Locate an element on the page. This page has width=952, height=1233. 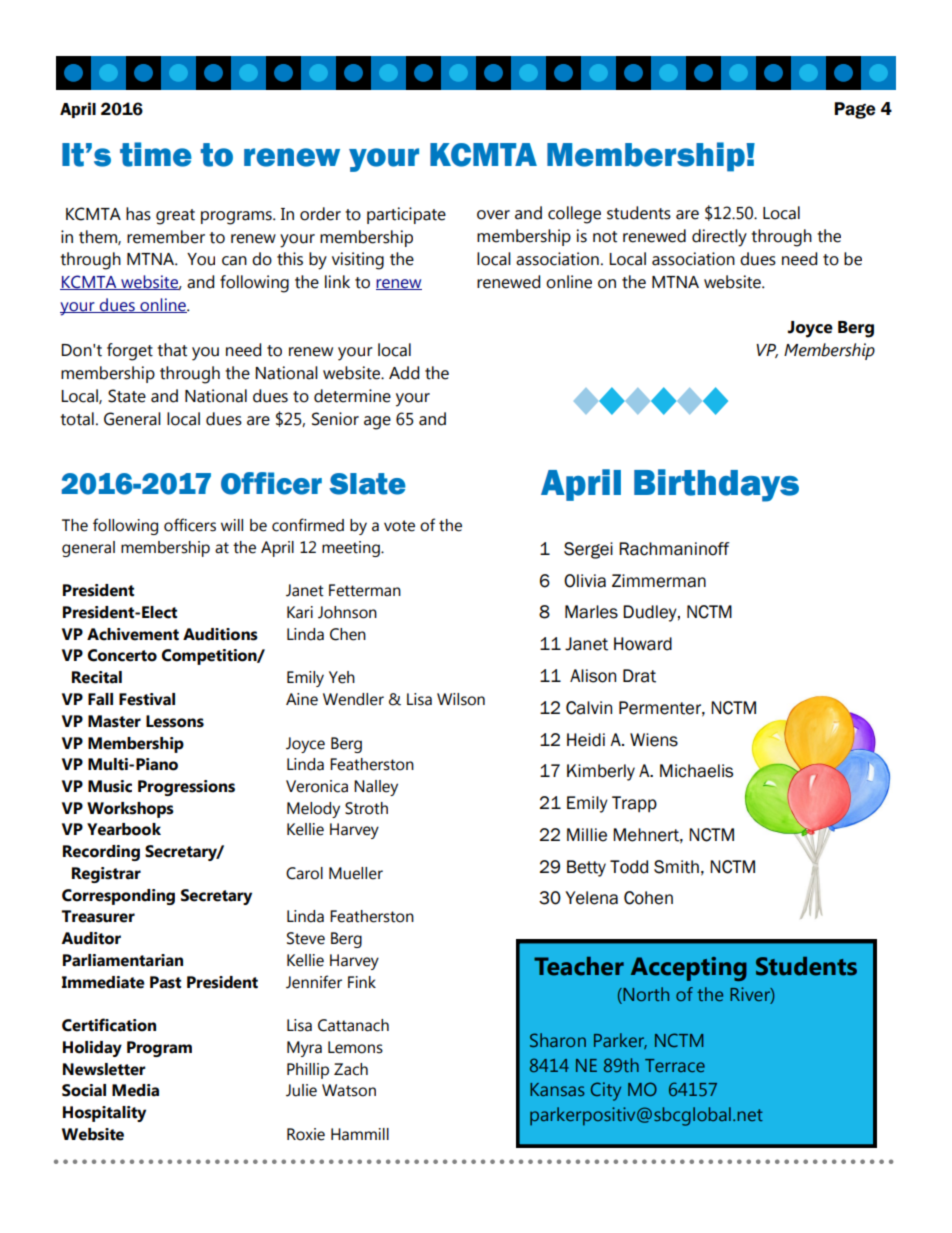
time is located at coordinates (156, 154).
